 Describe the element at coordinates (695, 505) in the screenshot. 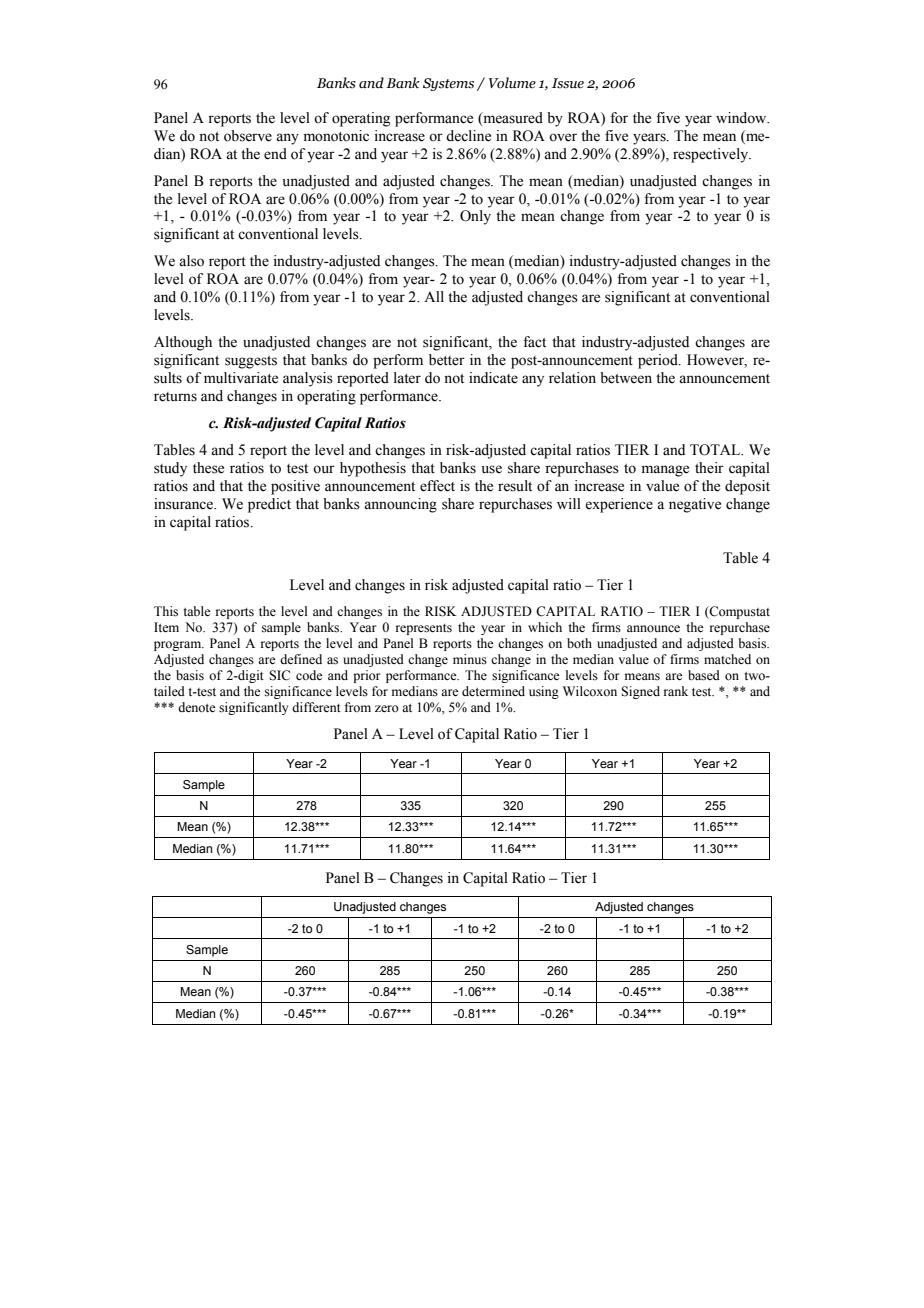

I see `negative` at that location.
